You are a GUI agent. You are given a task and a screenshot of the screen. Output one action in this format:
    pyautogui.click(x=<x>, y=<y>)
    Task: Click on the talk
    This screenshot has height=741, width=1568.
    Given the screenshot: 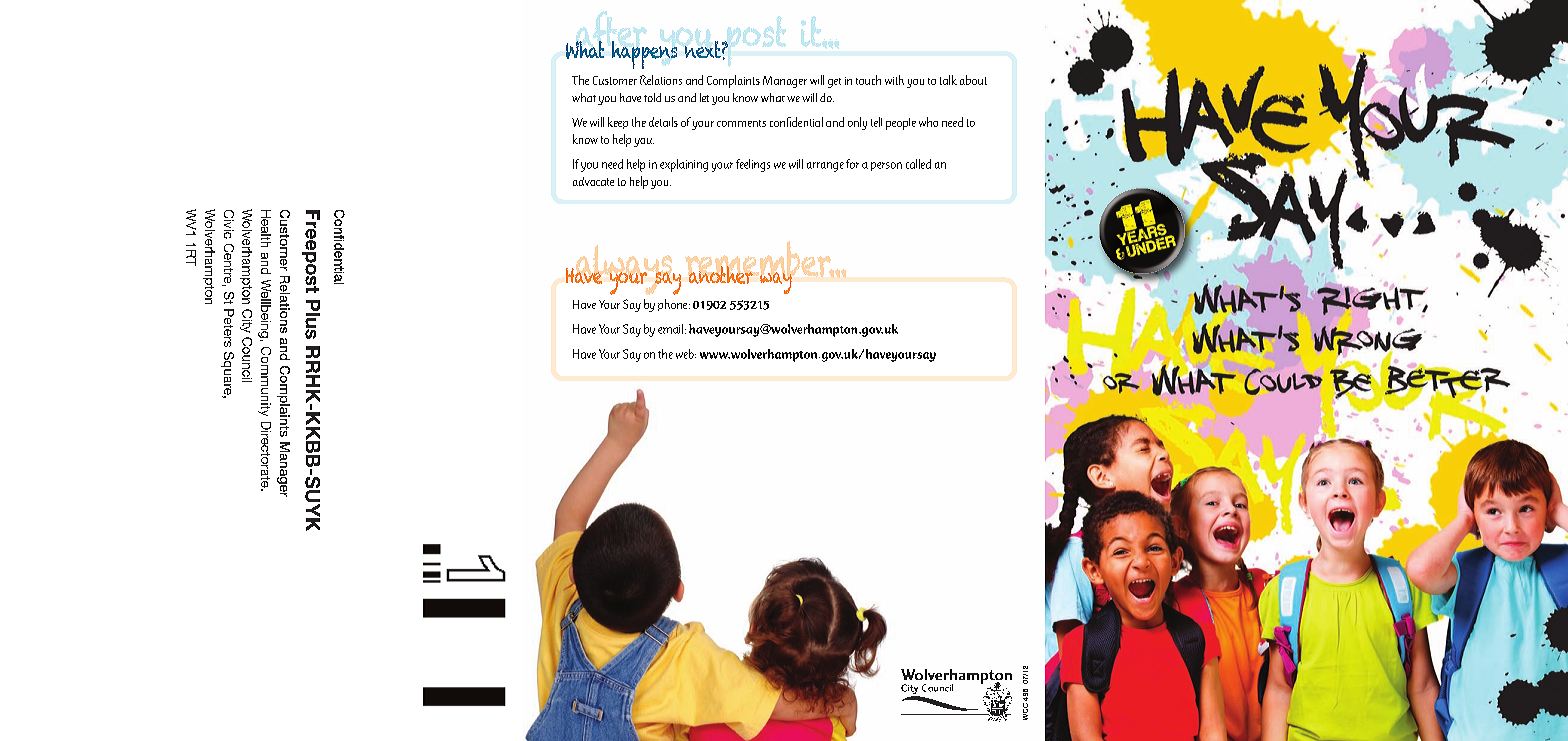 What is the action you would take?
    pyautogui.click(x=948, y=80)
